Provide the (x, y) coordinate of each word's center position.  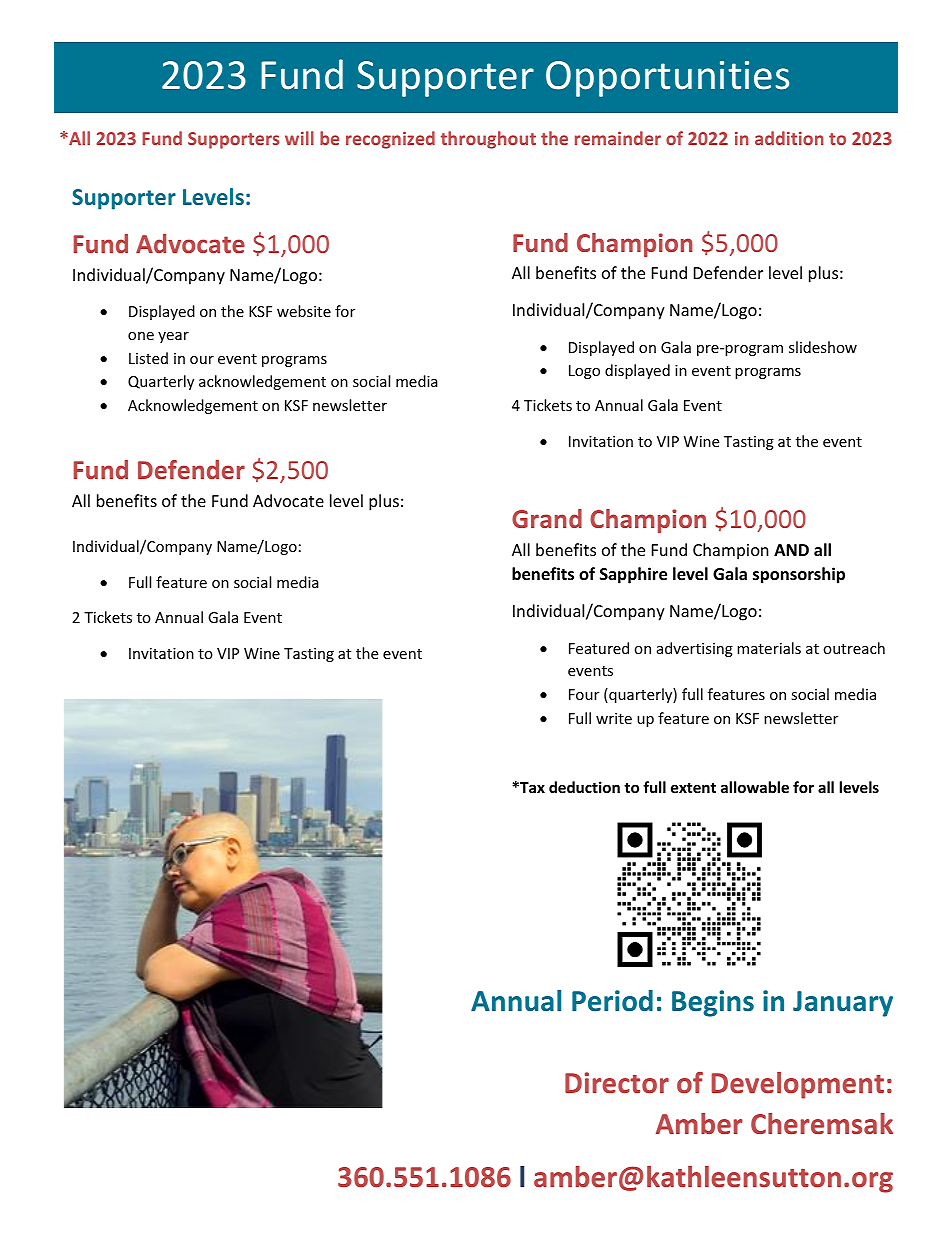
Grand (547, 518)
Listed (148, 358)
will (299, 138)
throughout (488, 140)
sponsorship (799, 575)
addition (789, 138)
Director (617, 1082)
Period (612, 1001)
